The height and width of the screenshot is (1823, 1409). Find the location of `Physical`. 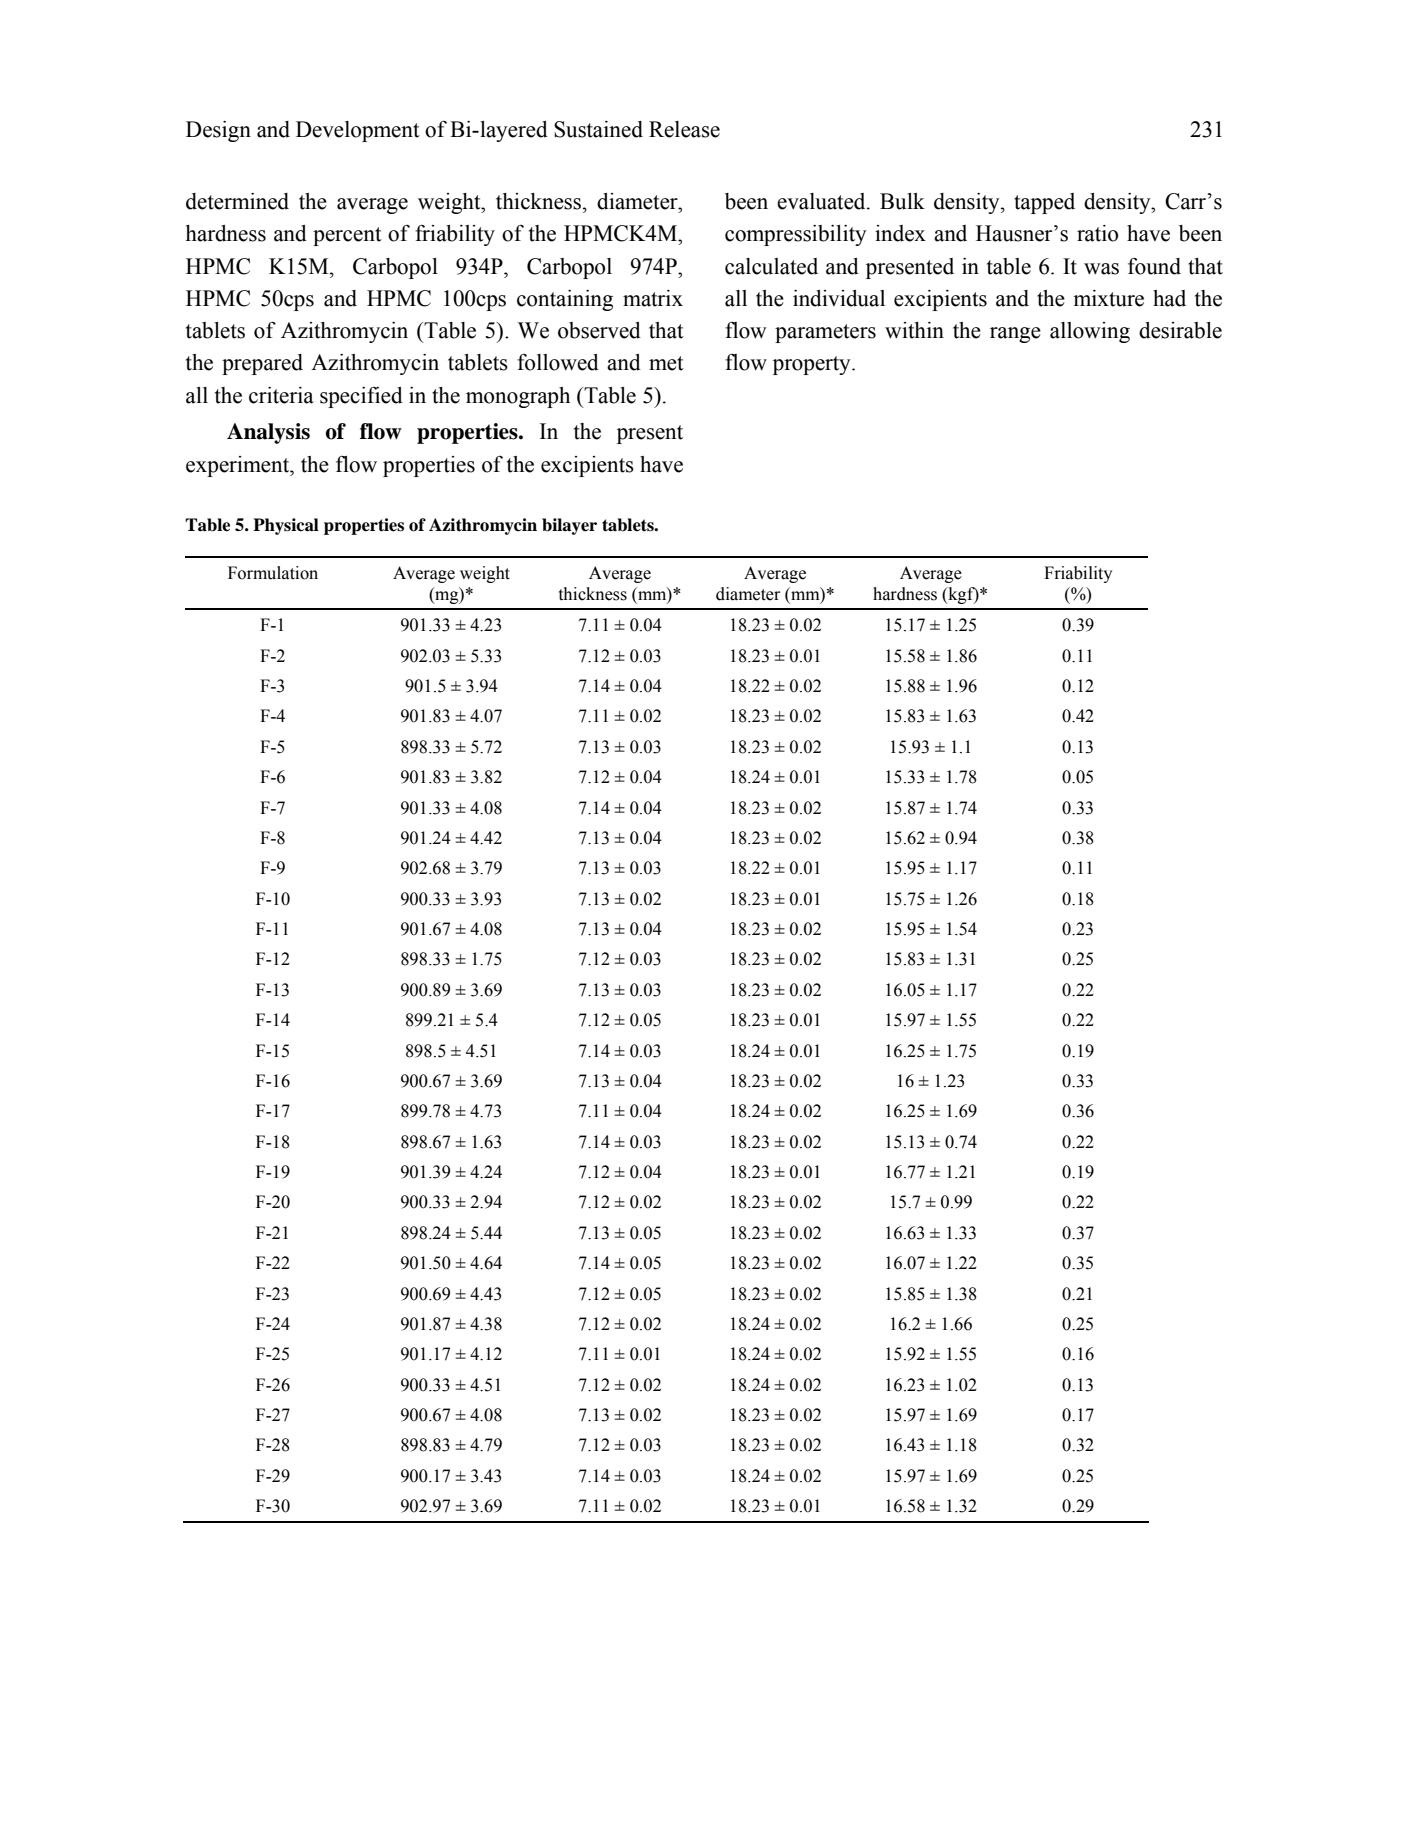

Physical is located at coordinates (286, 526).
